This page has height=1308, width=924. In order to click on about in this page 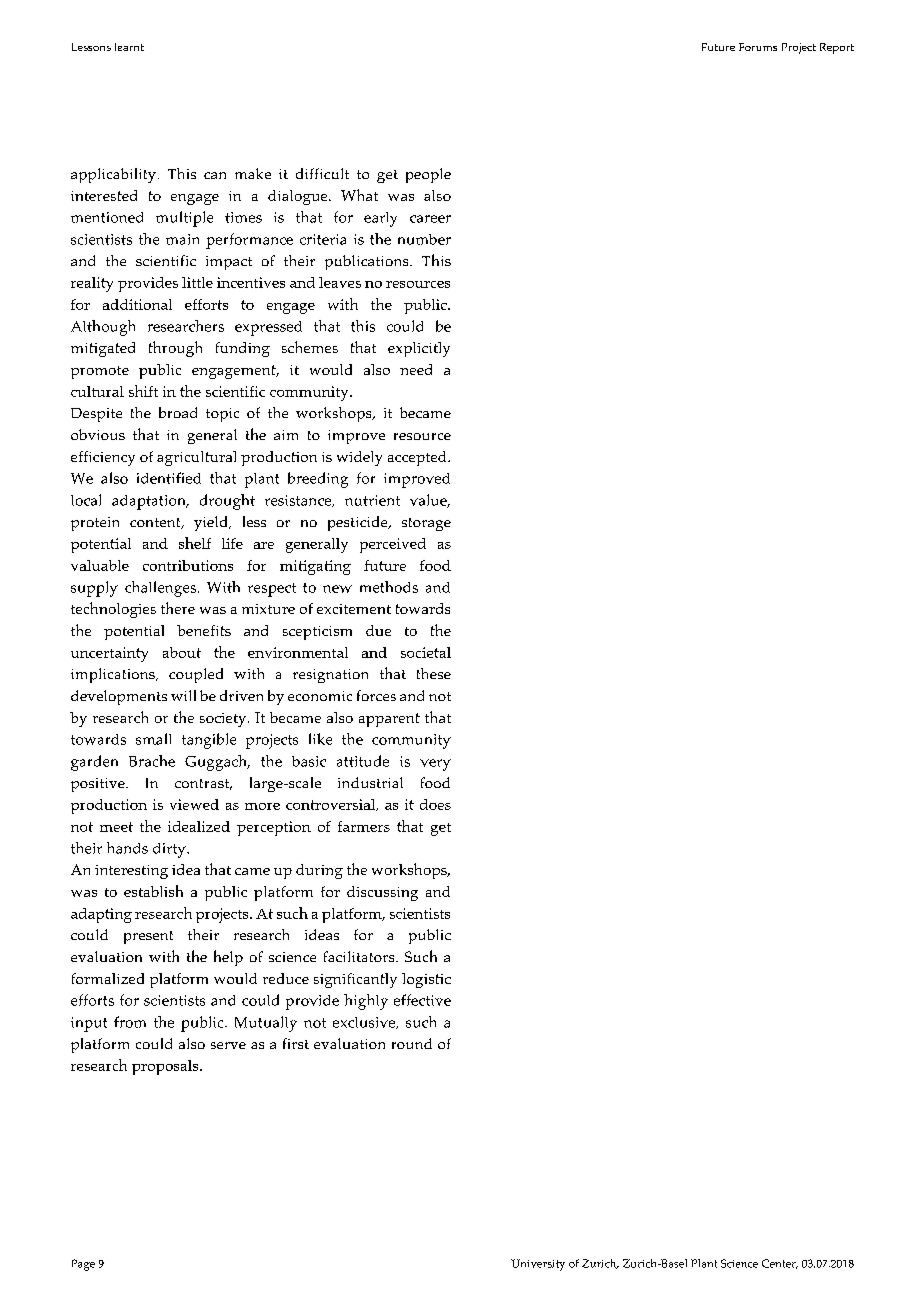, I will do `click(182, 652)`.
